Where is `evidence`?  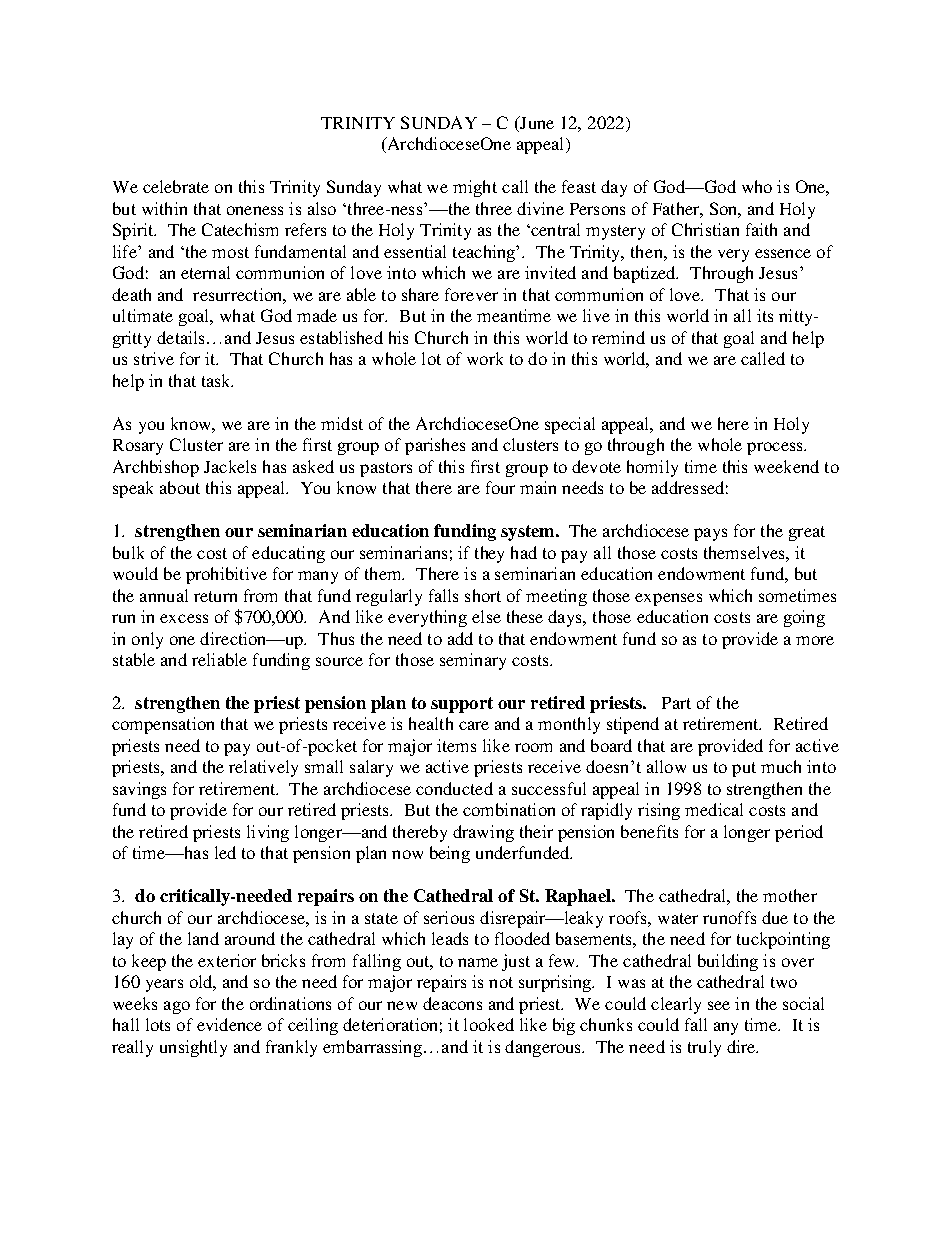
evidence is located at coordinates (229, 1024).
